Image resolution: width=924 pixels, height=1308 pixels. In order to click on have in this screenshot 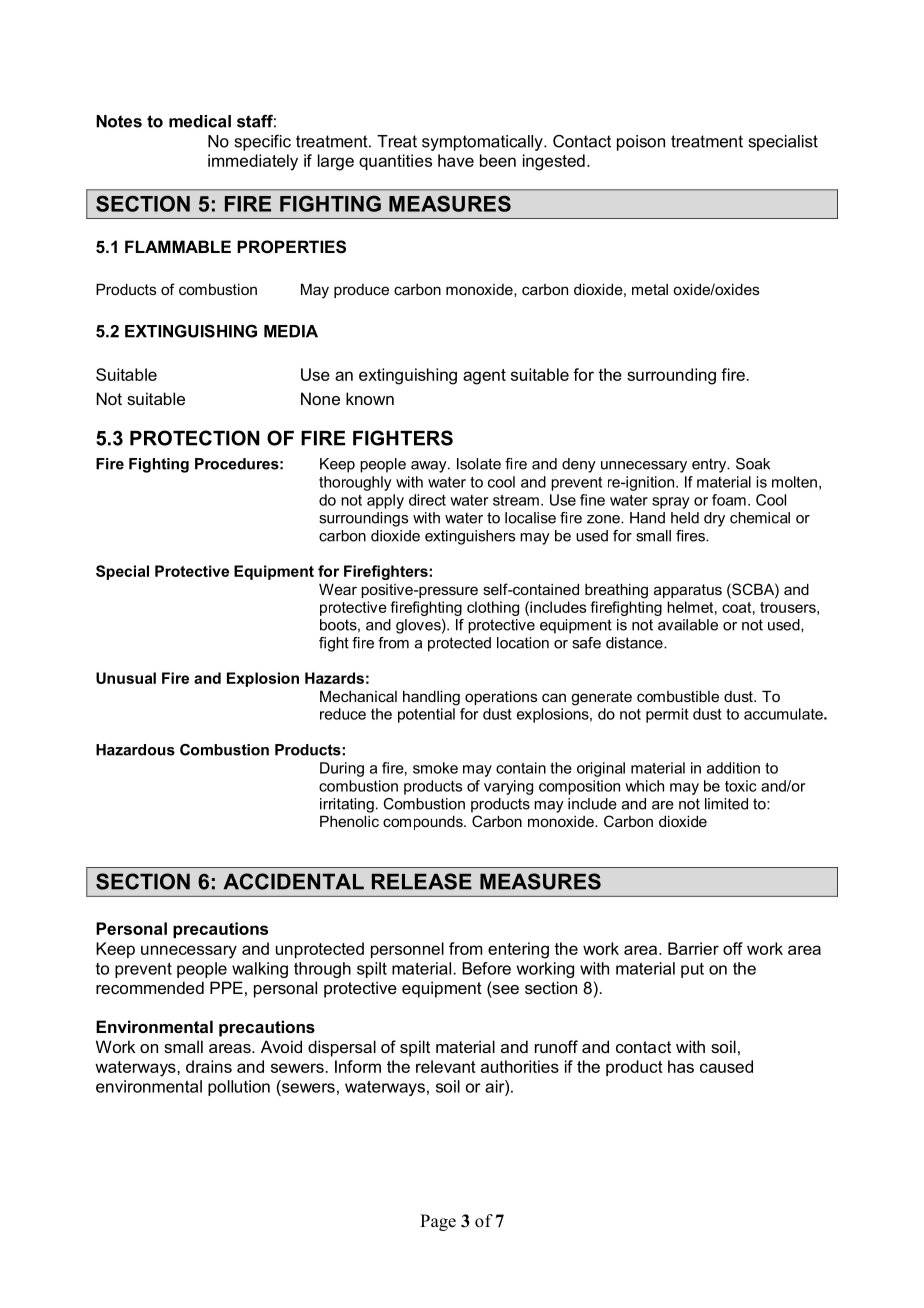, I will do `click(456, 160)`.
